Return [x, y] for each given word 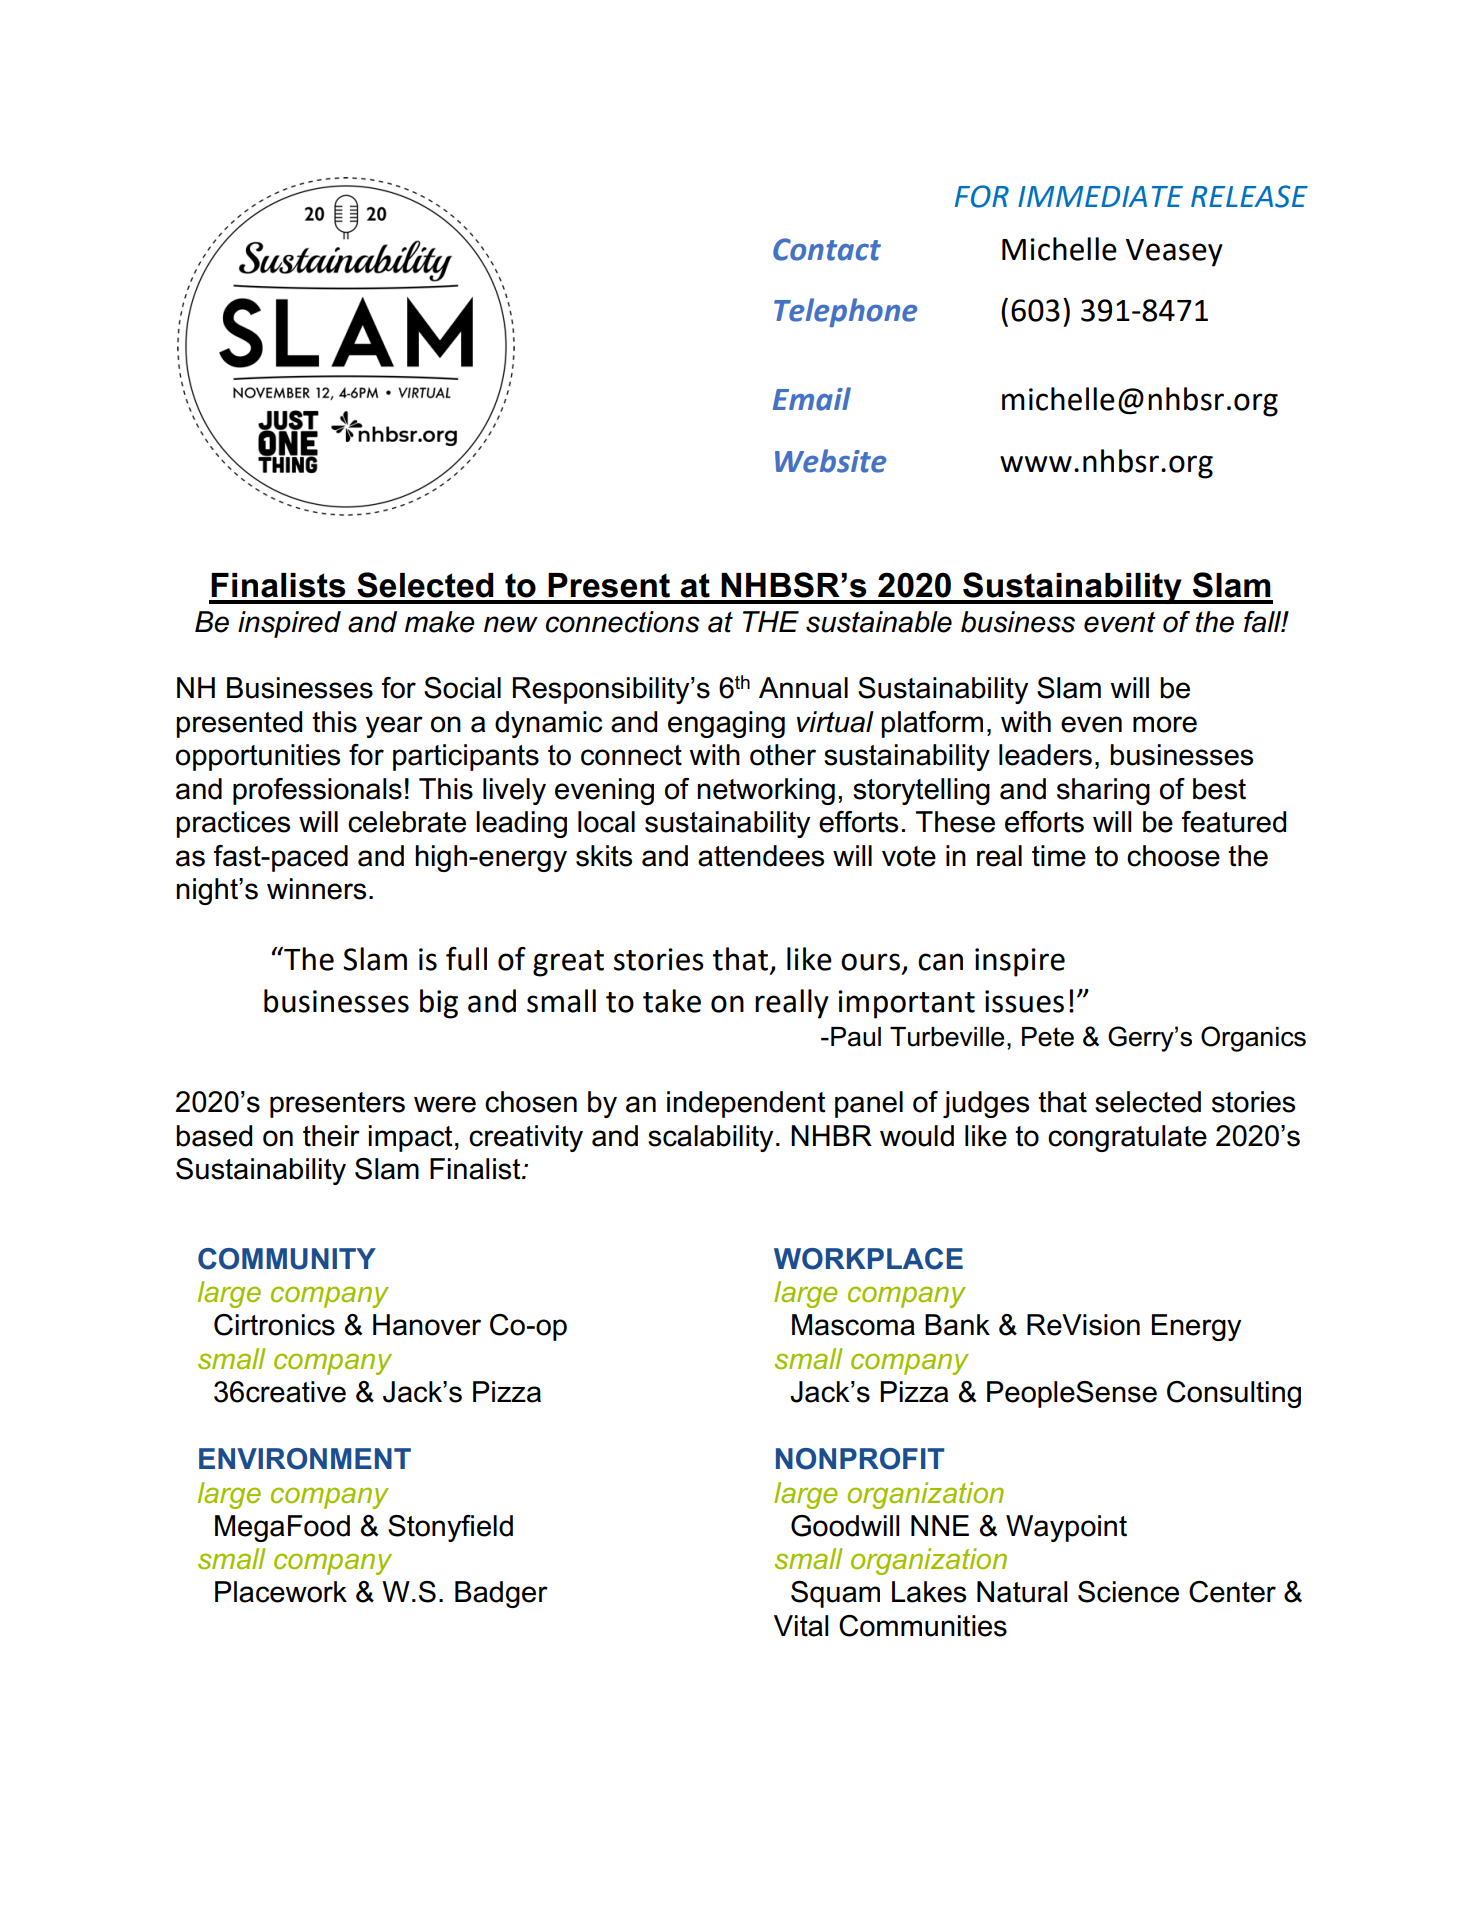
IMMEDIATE [1100, 196]
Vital [801, 1626]
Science [1128, 1592]
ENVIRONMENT [305, 1459]
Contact [827, 249]
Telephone [846, 312]
